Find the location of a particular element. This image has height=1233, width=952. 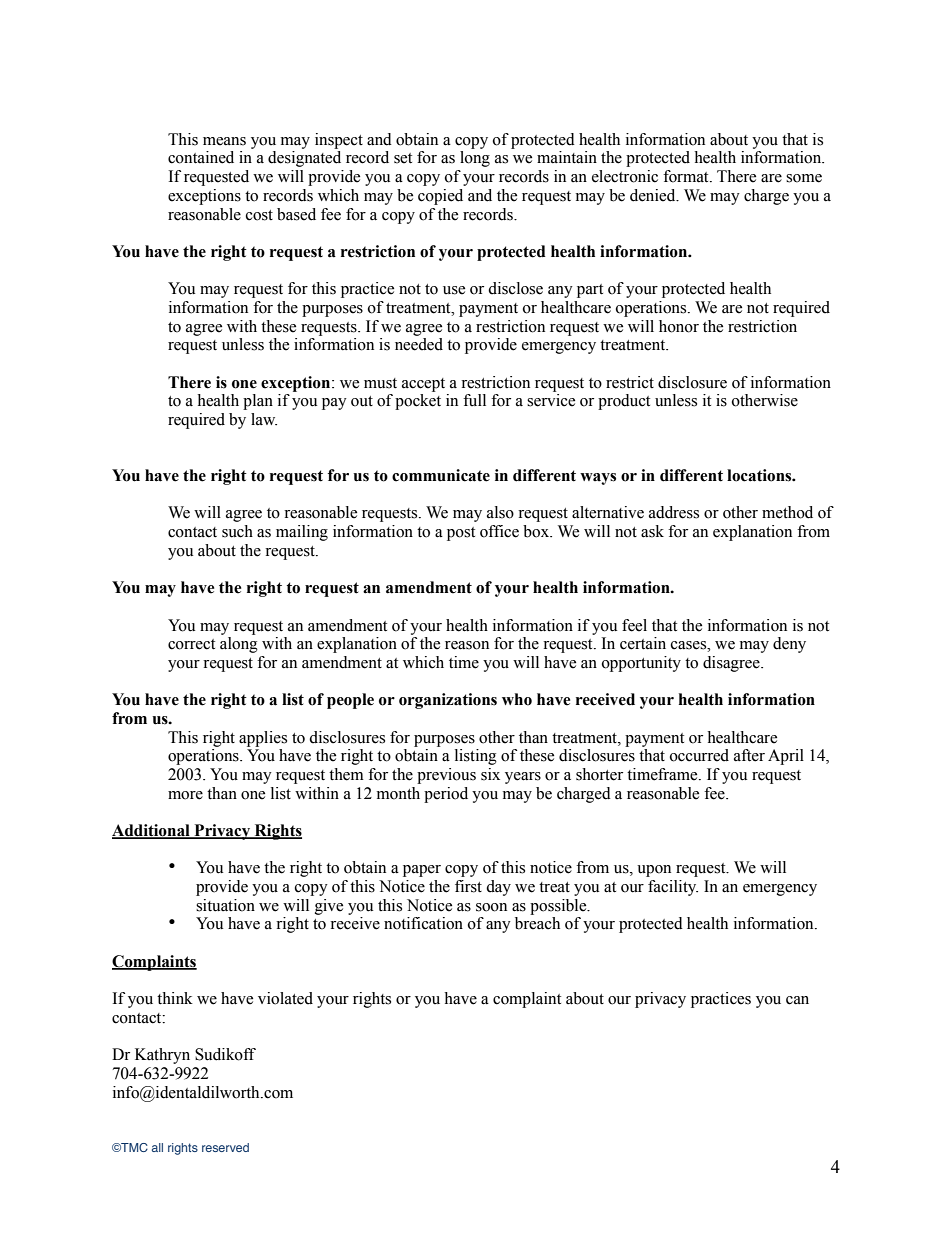

such is located at coordinates (237, 531).
